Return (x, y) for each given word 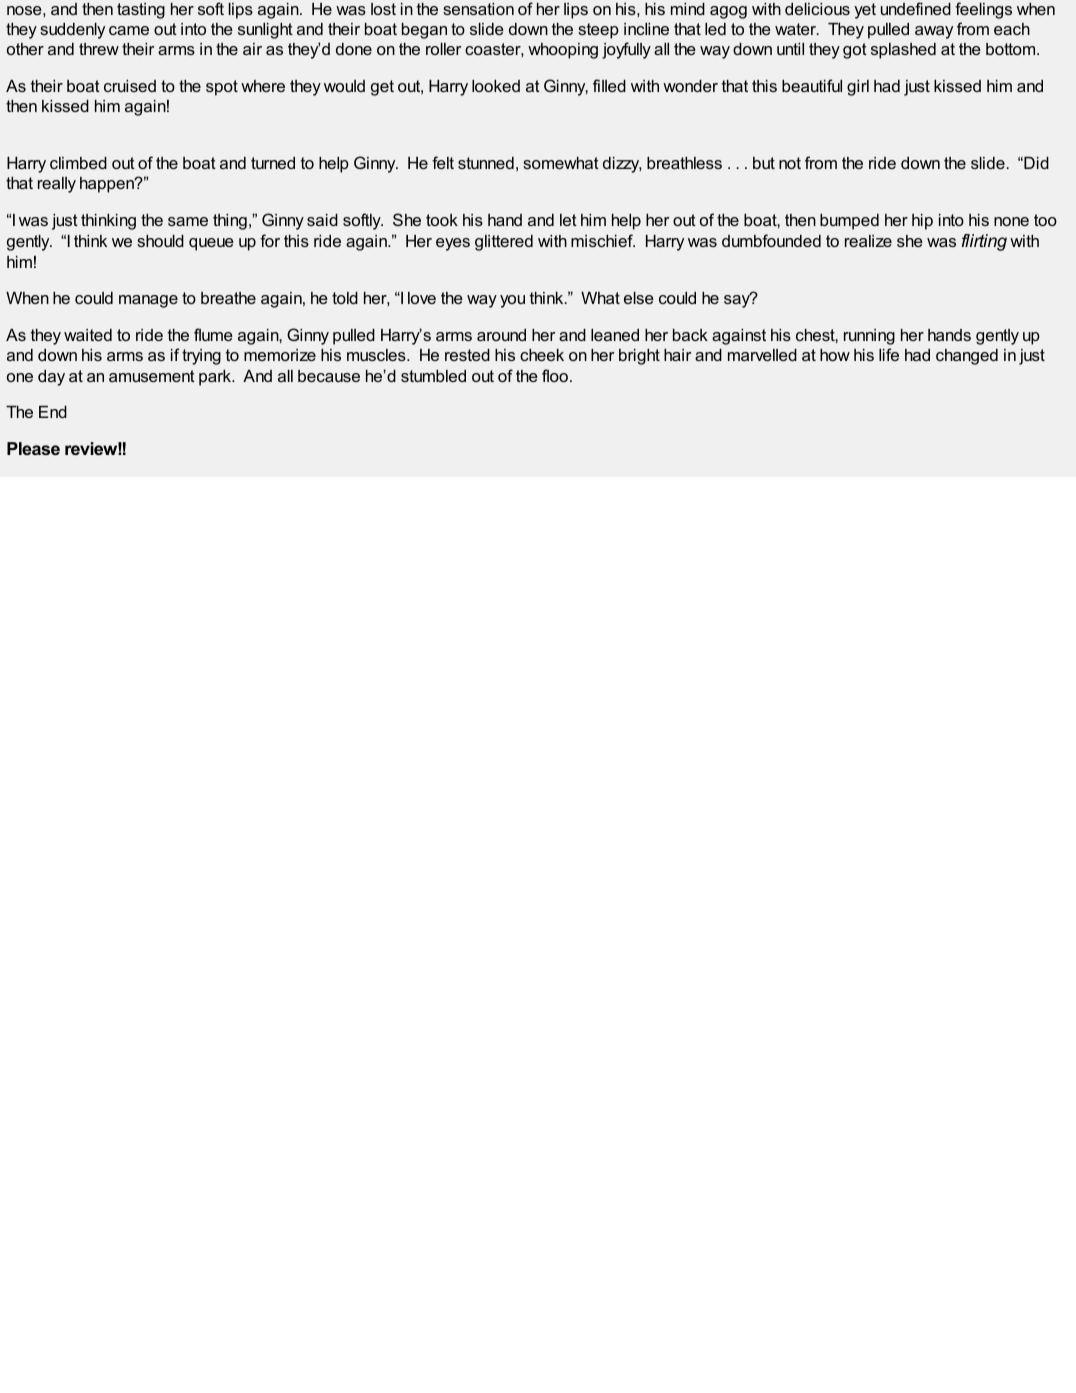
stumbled (433, 376)
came (129, 30)
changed (967, 357)
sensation (478, 9)
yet (865, 11)
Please (33, 448)
